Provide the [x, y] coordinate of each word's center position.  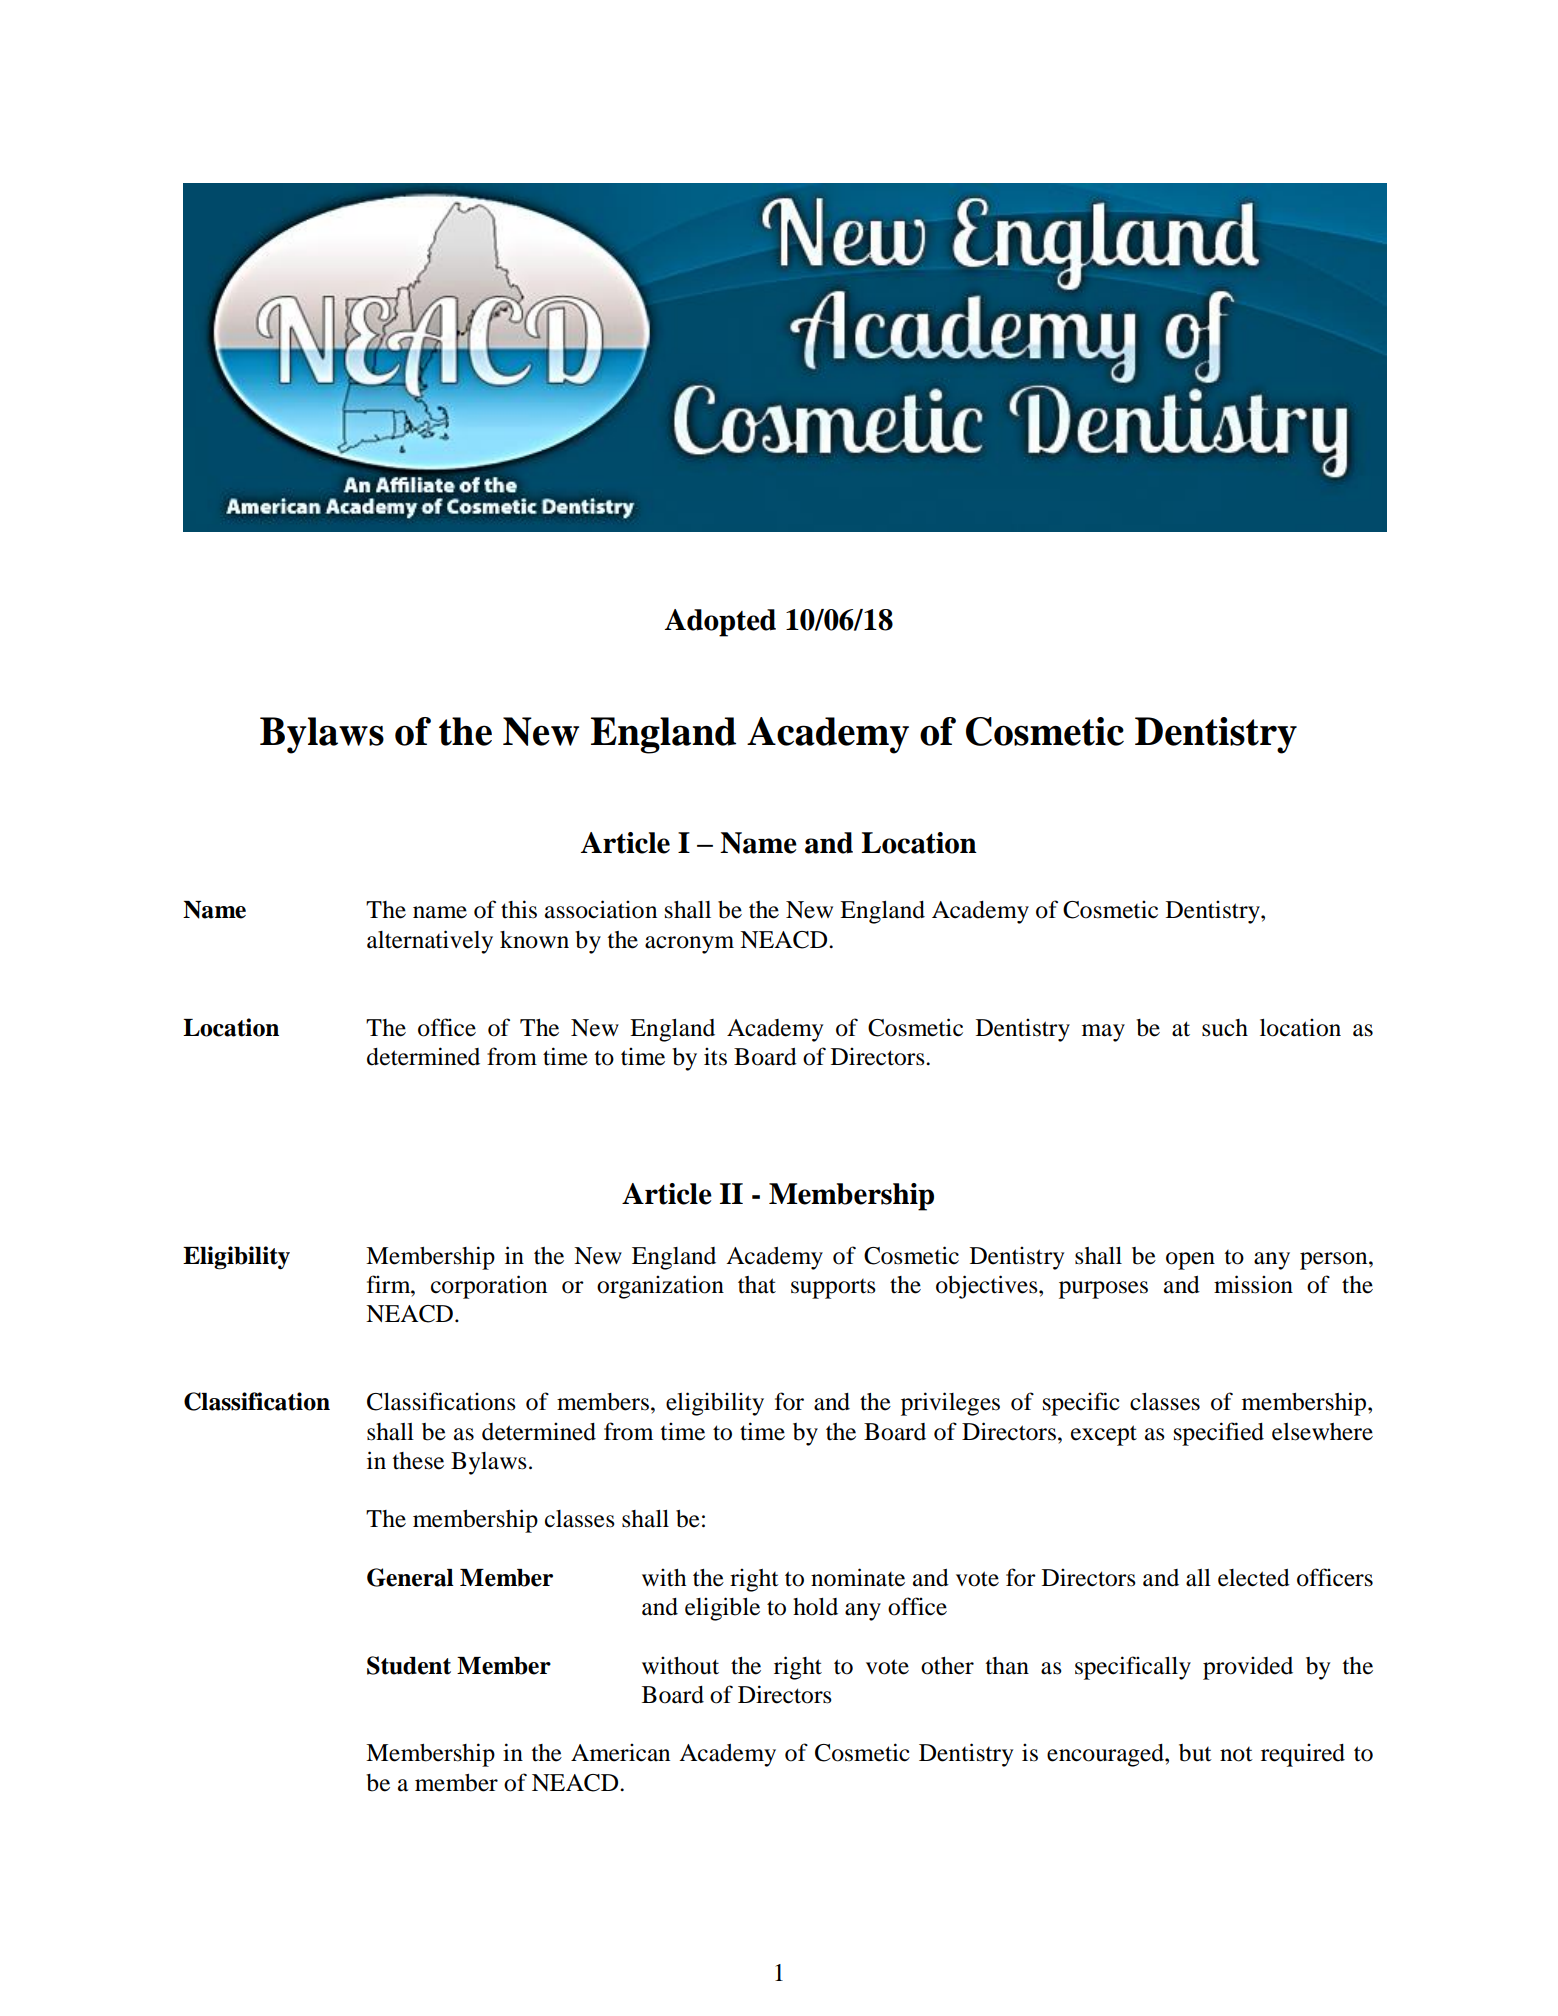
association [601, 909]
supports [833, 1289]
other [947, 1666]
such [1225, 1028]
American [620, 1752]
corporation [489, 1287]
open [1190, 1261]
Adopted [720, 623]
